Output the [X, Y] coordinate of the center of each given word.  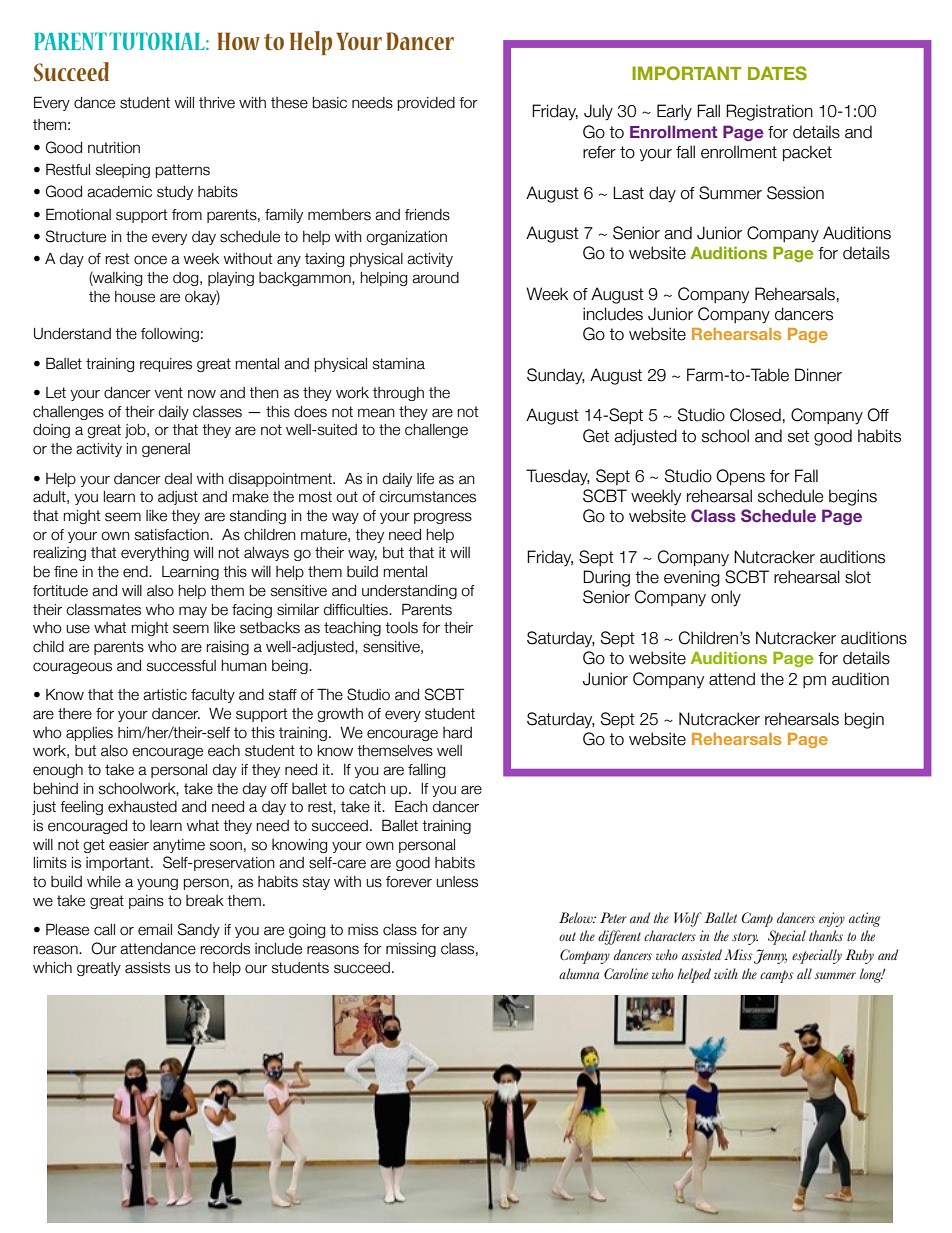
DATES [777, 73]
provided [426, 104]
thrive [217, 103]
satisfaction [173, 535]
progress [443, 518]
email [155, 930]
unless [457, 882]
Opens [740, 477]
